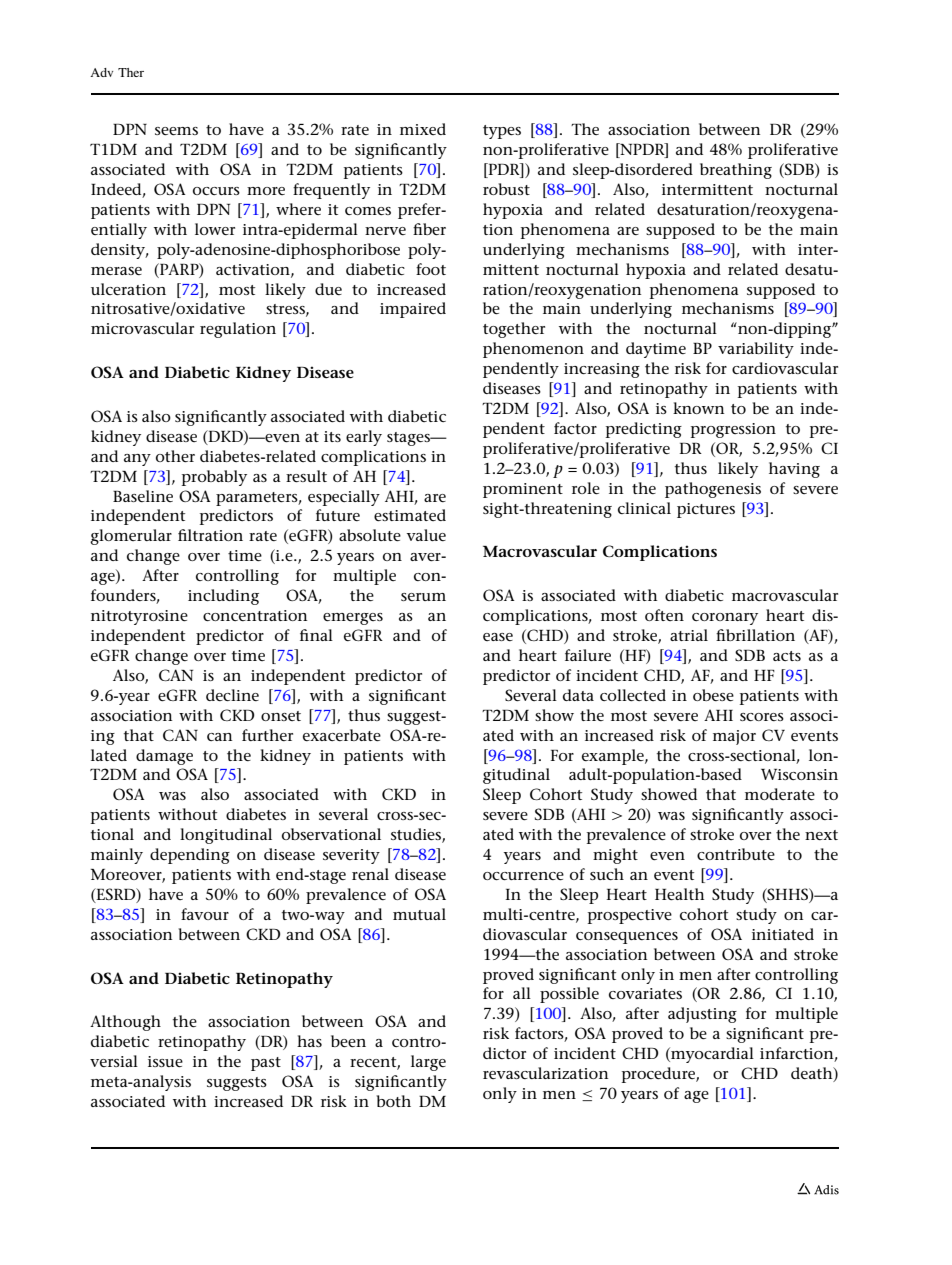 This screenshot has width=952, height=1265. What do you see at coordinates (711, 1055) in the screenshot?
I see `myocardial` at bounding box center [711, 1055].
